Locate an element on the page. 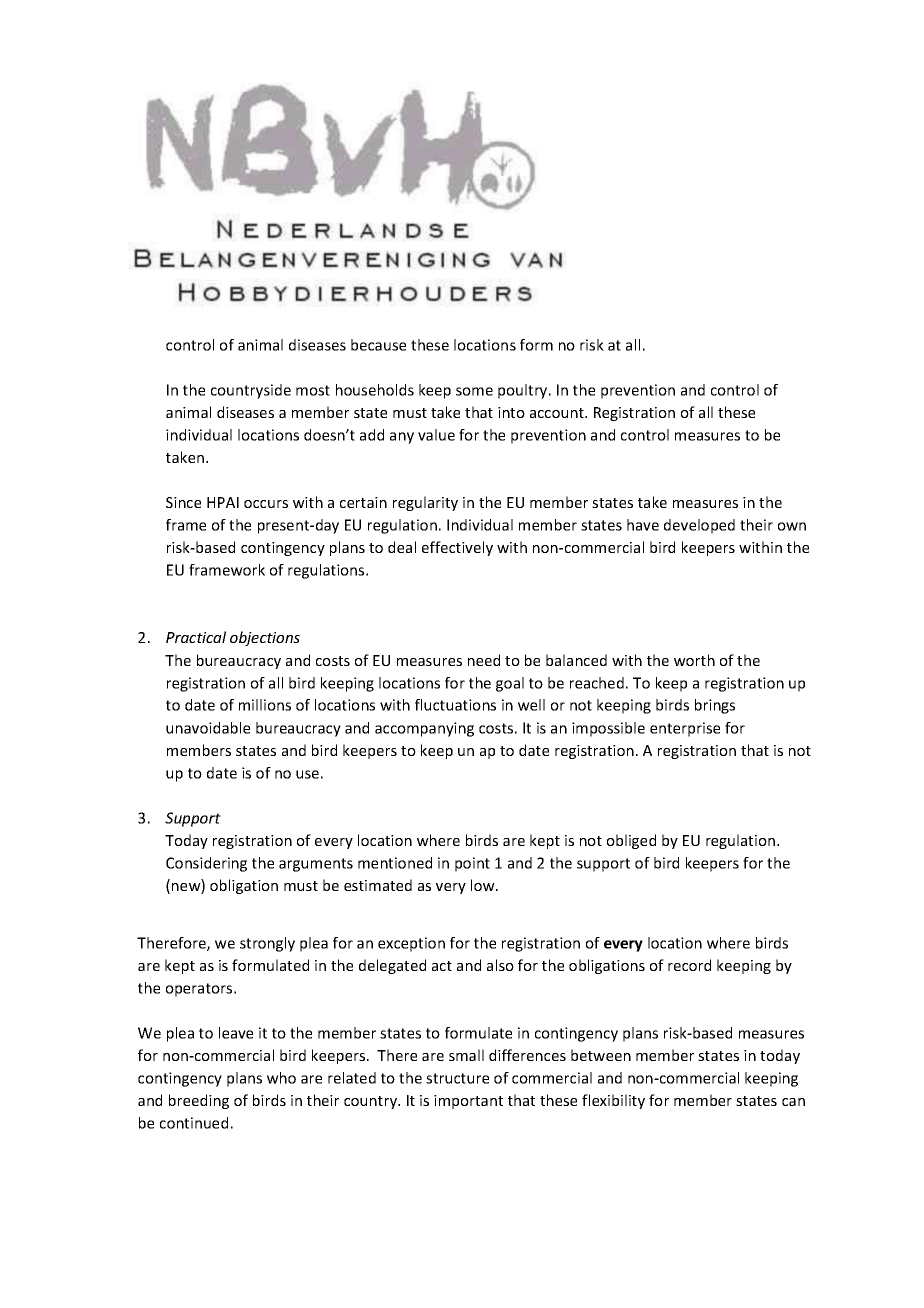 The image size is (924, 1308). point is located at coordinates (472, 864).
